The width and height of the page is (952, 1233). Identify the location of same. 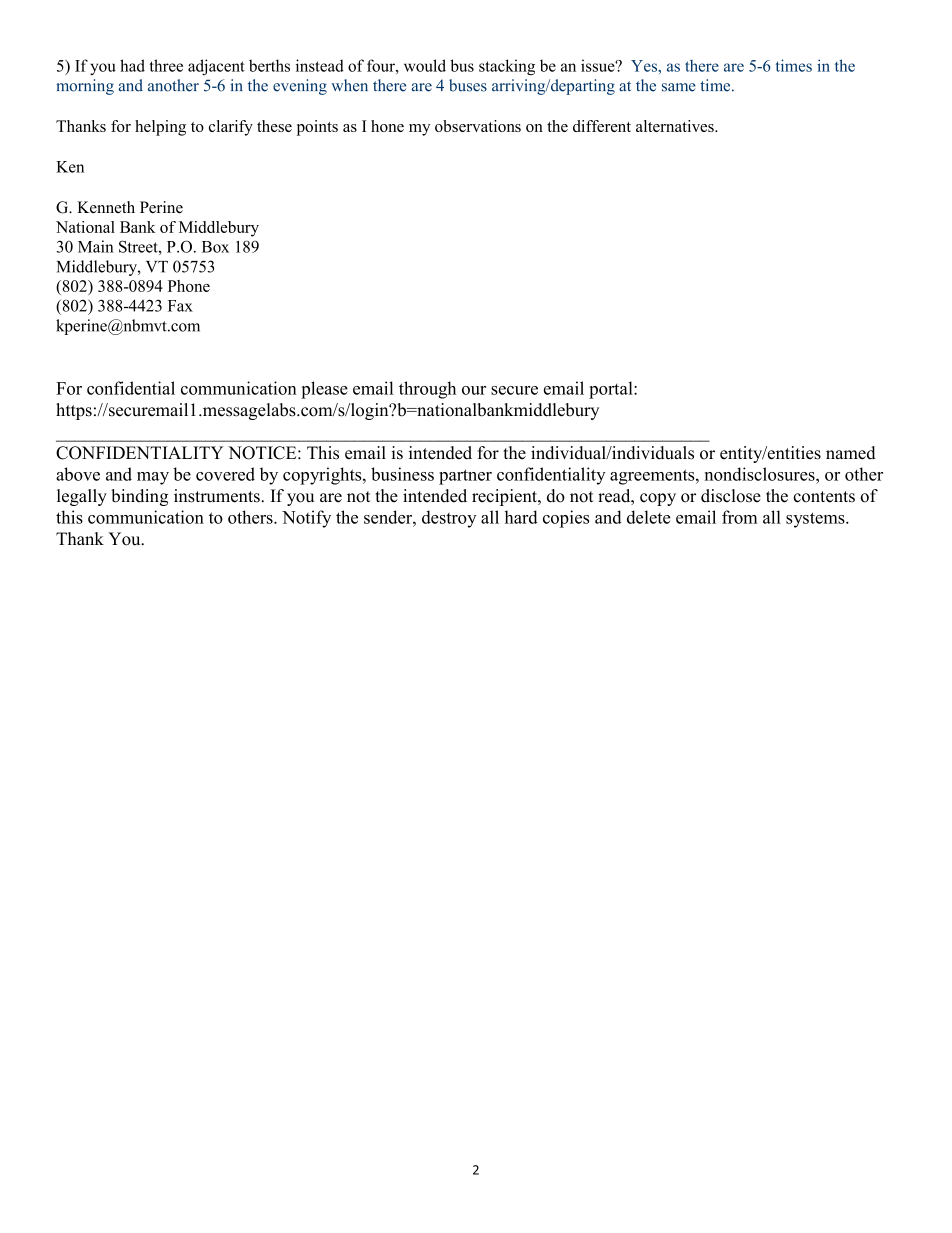
(679, 87).
